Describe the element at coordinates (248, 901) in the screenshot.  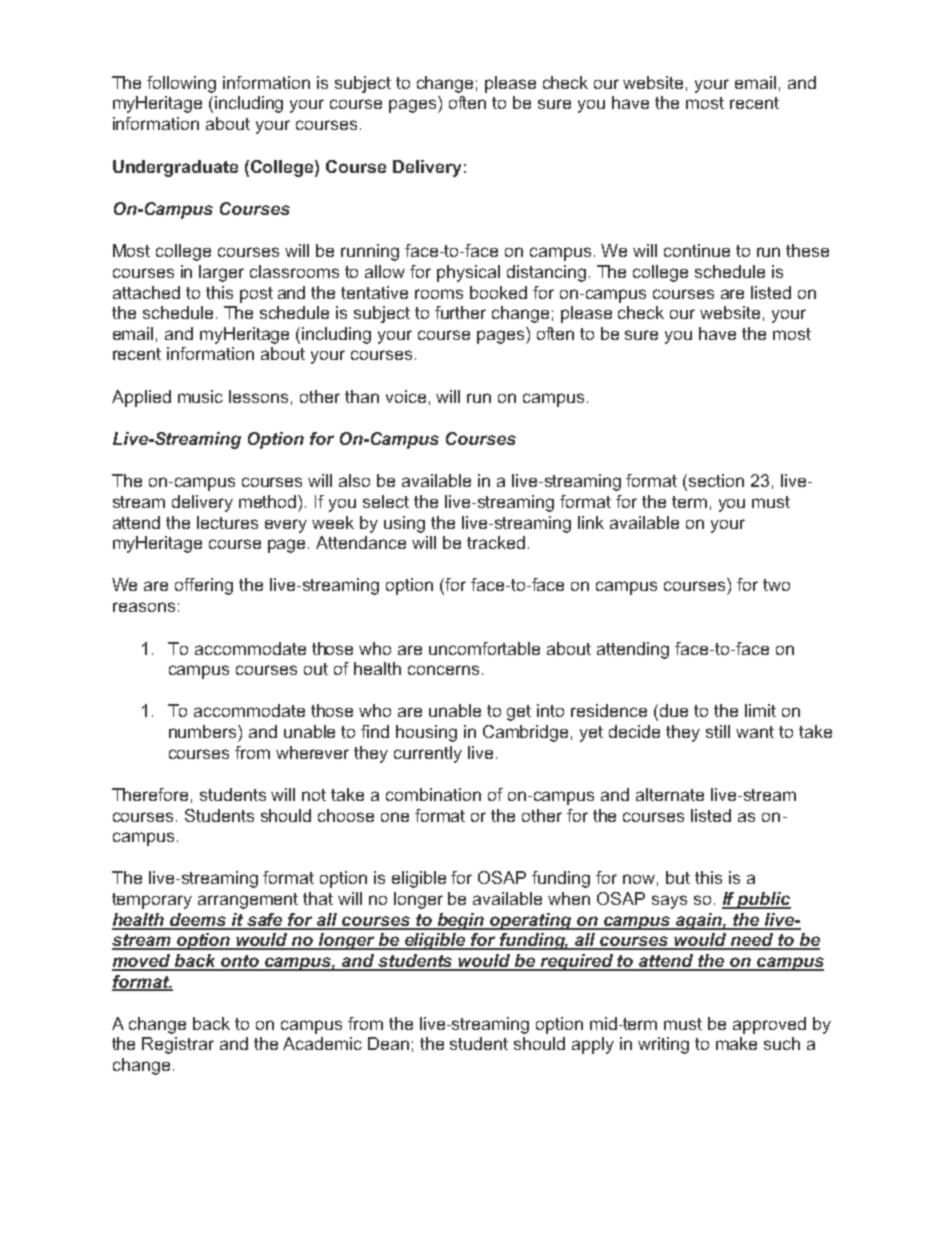
I see `arrangement` at that location.
